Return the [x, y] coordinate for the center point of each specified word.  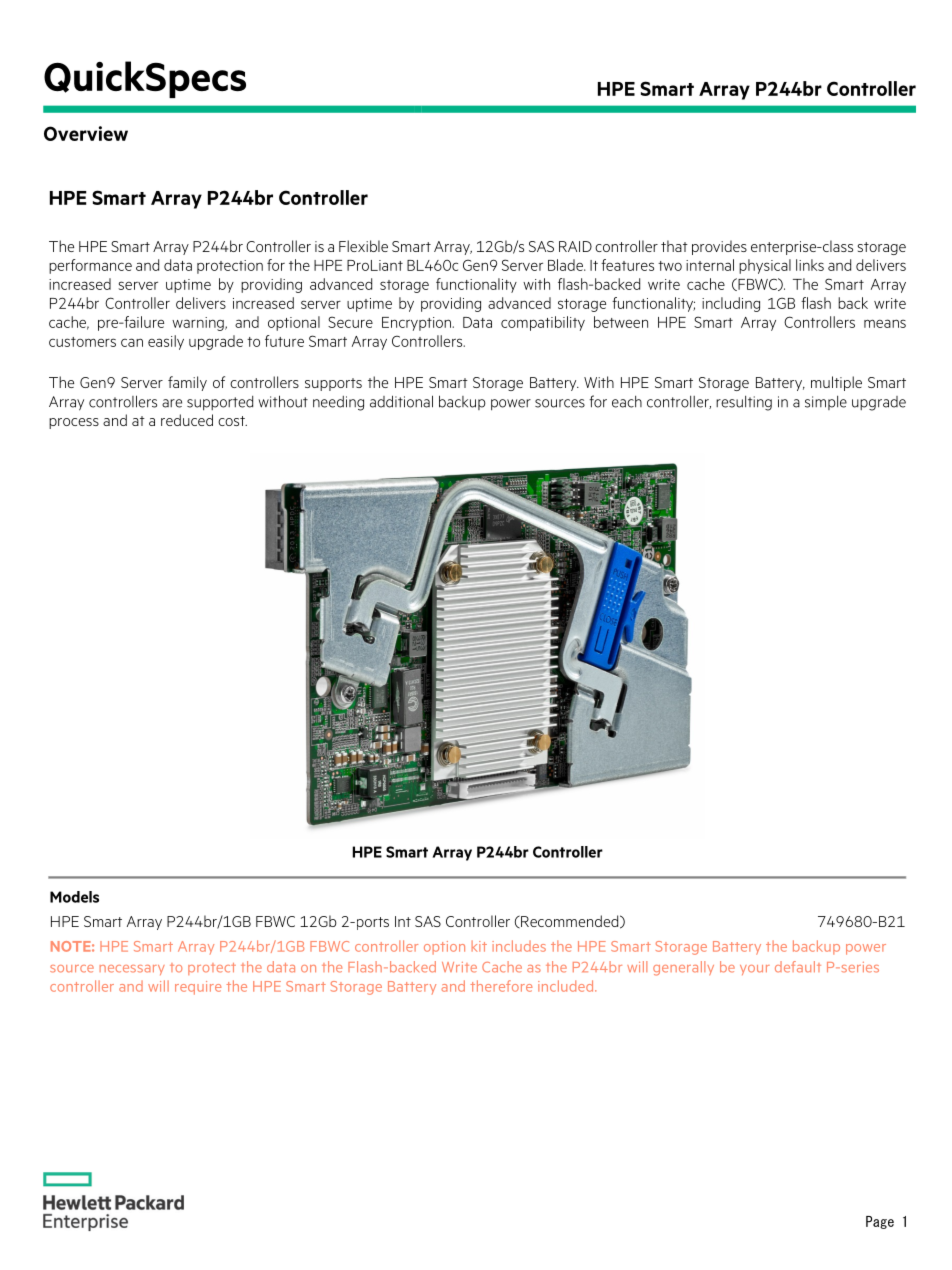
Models [74, 897]
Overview [86, 133]
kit [479, 946]
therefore [501, 986]
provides [719, 247]
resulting [744, 403]
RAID [575, 246]
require [198, 988]
